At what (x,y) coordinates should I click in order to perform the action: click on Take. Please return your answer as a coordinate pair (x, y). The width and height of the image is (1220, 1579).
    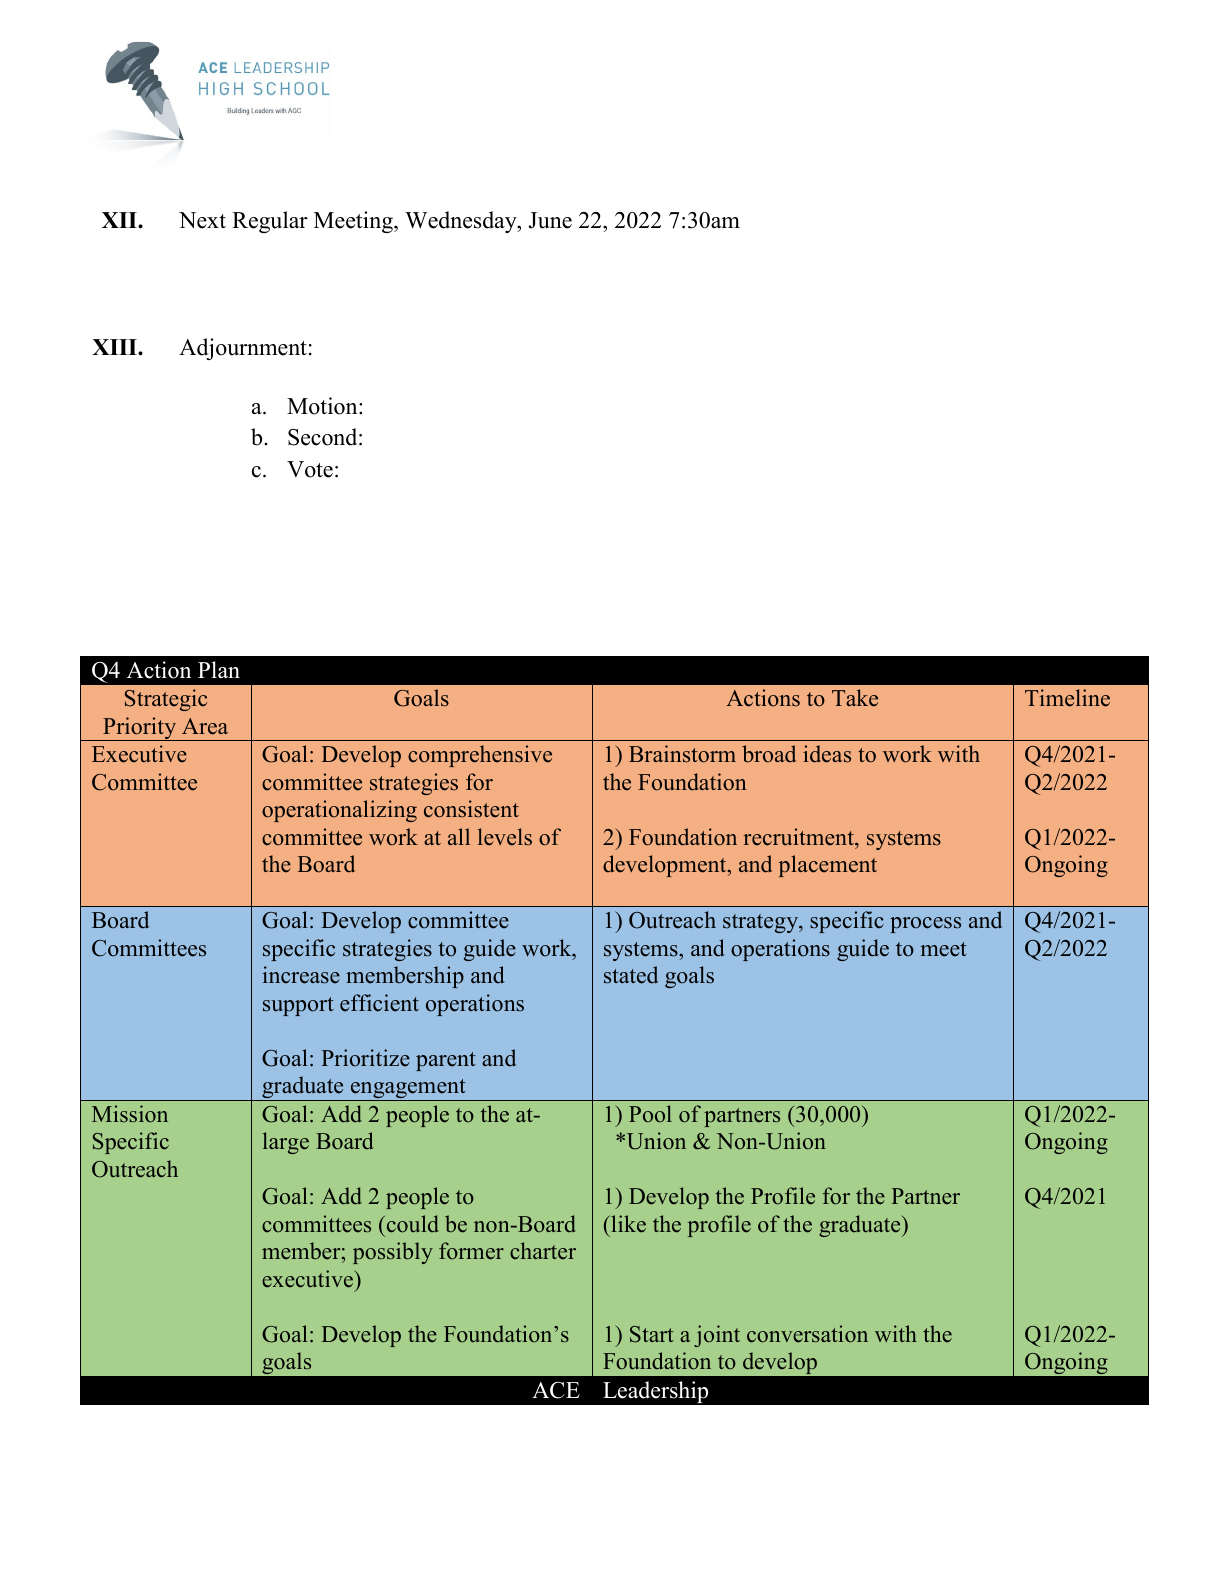
    Looking at the image, I should click on (855, 698).
